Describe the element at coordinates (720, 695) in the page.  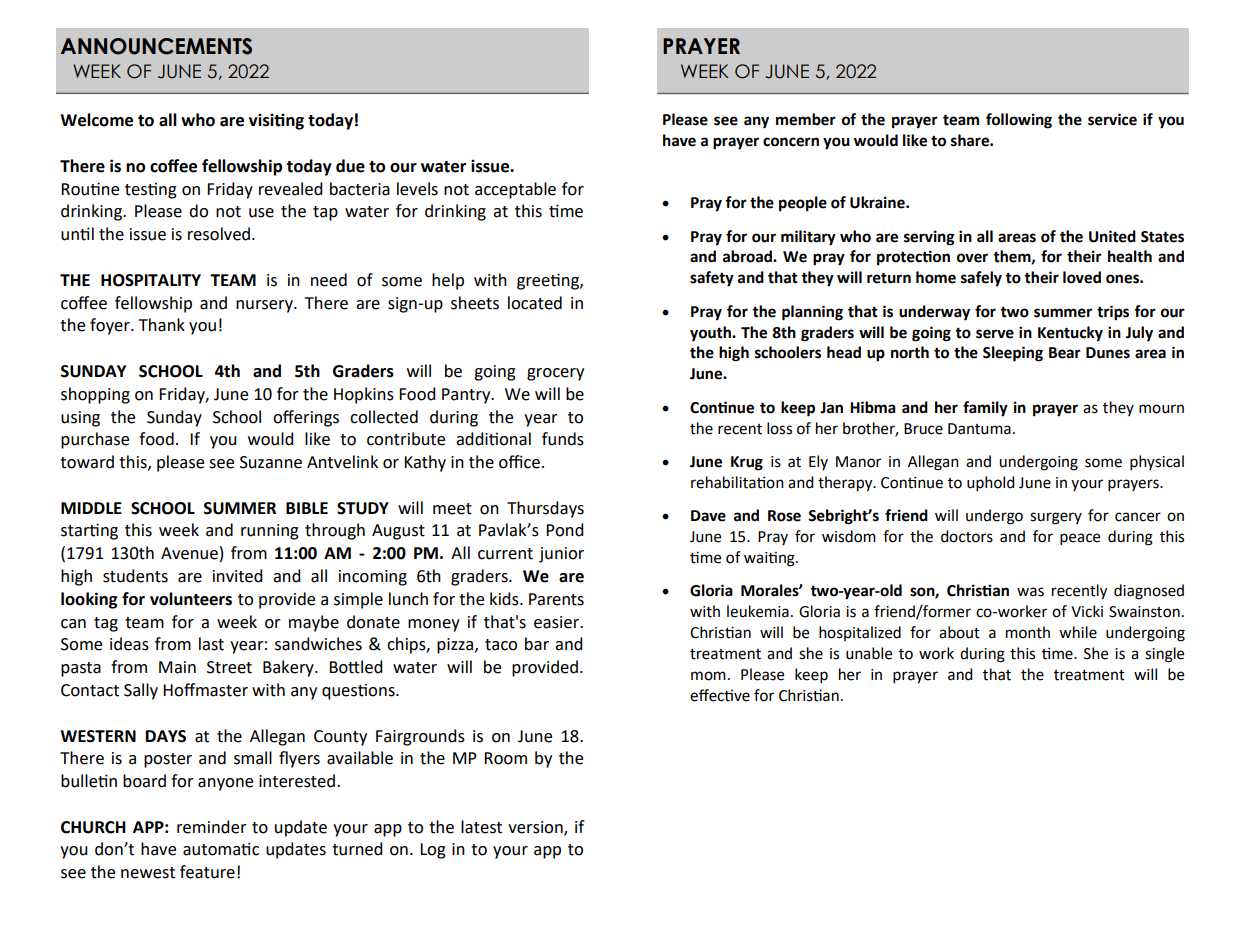
I see `effective` at that location.
